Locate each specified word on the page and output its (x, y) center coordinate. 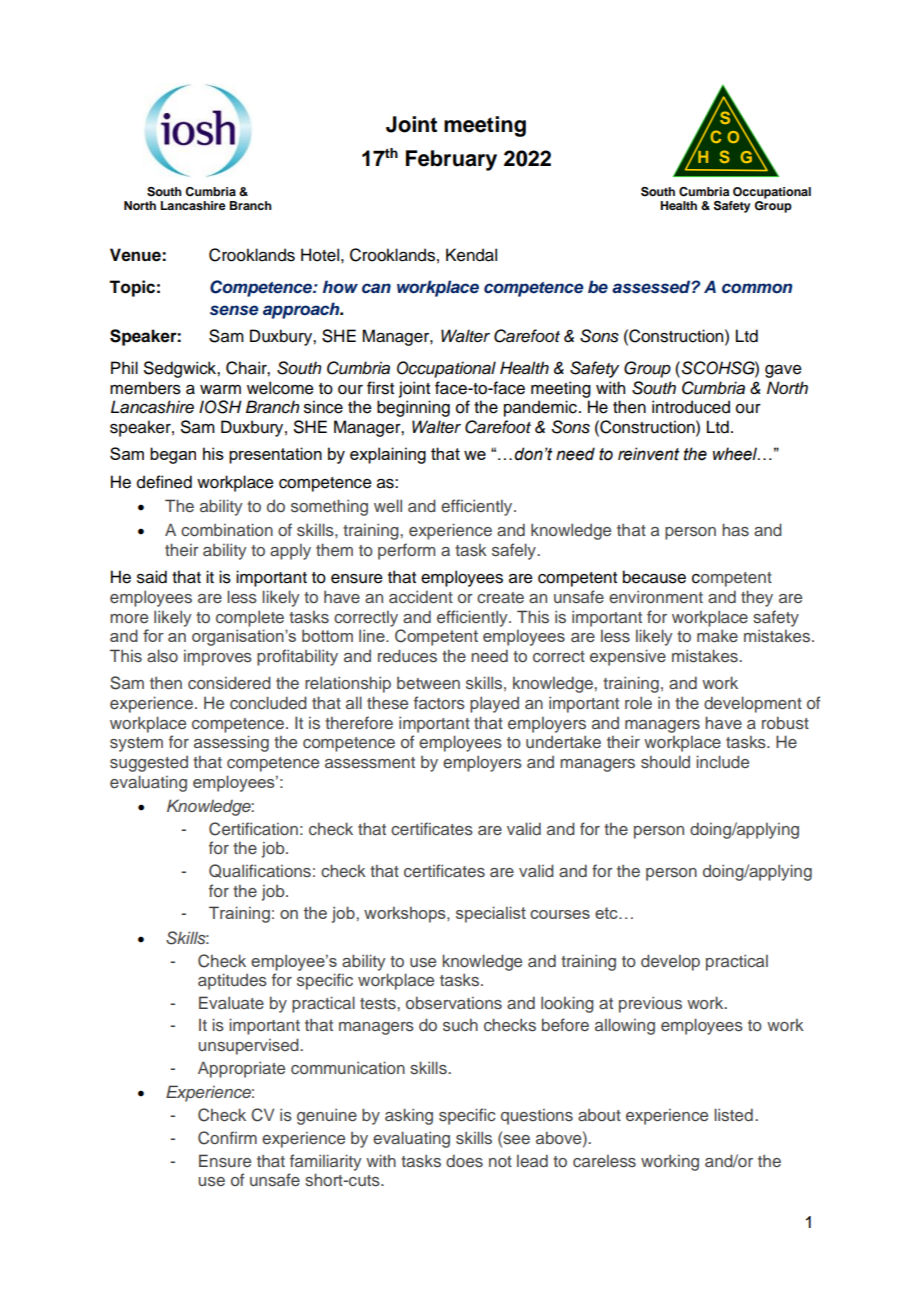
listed (733, 1115)
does (464, 1160)
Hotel (320, 255)
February (451, 160)
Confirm (227, 1138)
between (428, 683)
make (717, 635)
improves (218, 658)
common (757, 288)
